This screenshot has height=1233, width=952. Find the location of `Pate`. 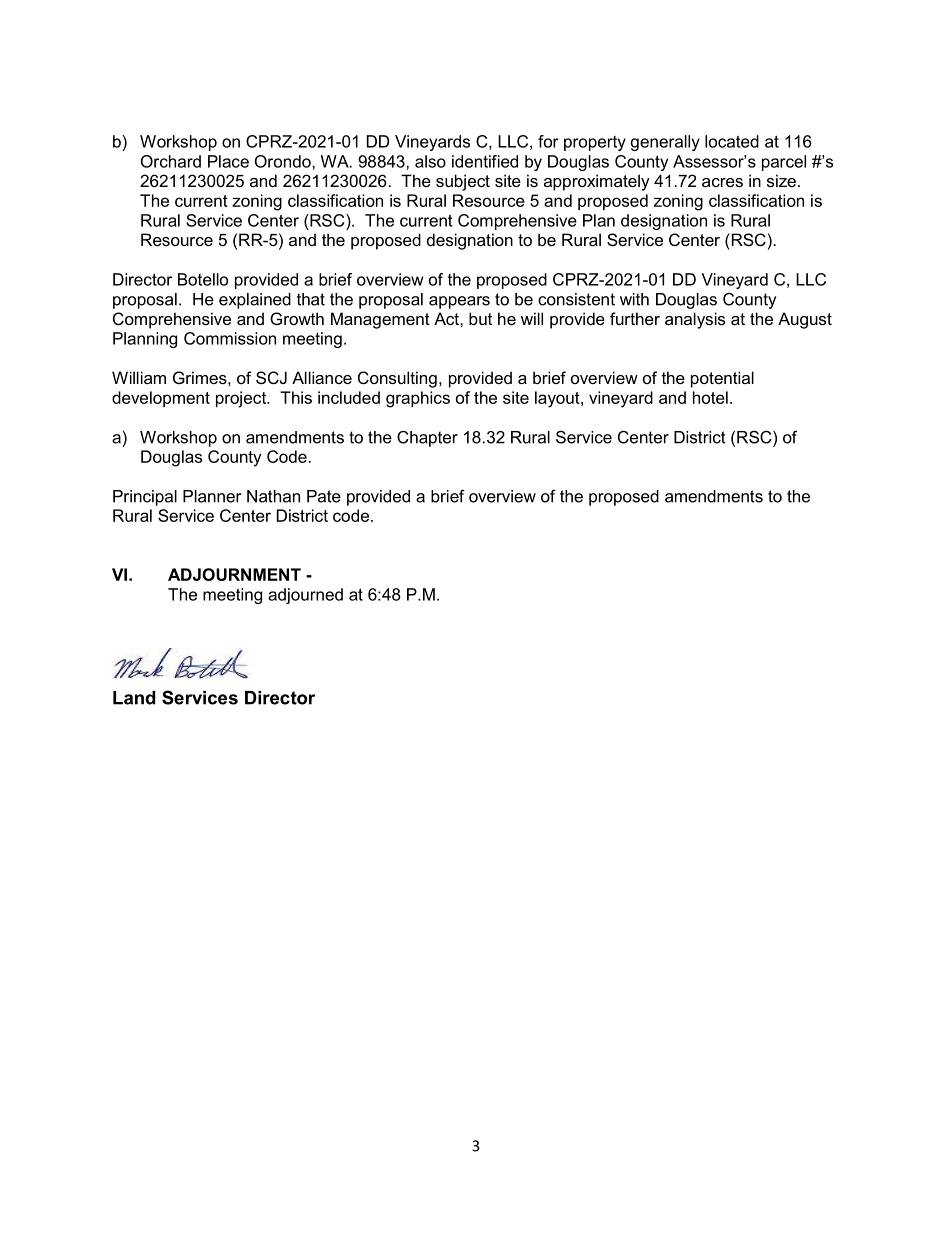

Pate is located at coordinates (324, 496).
